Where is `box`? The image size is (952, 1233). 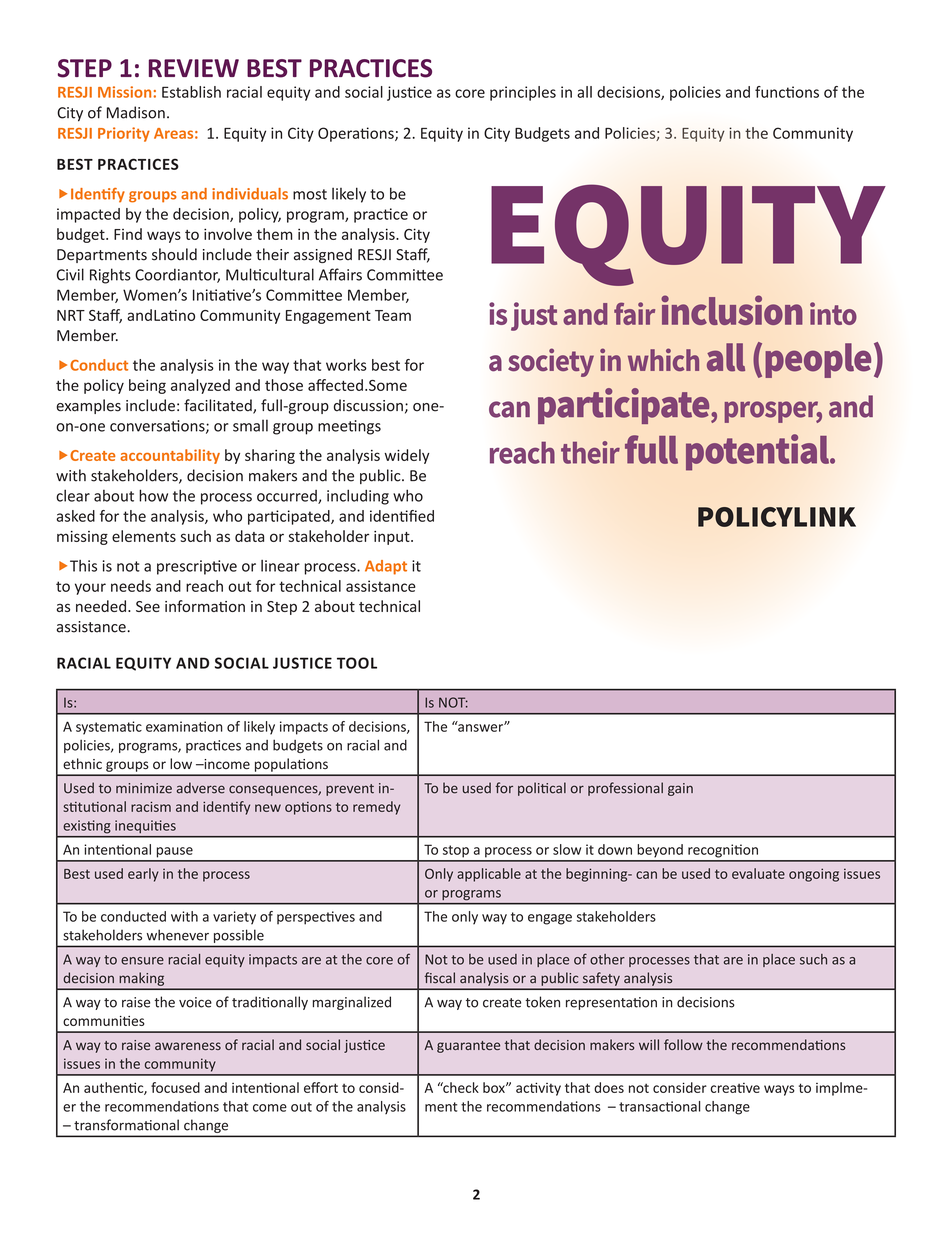
box is located at coordinates (495, 1087).
